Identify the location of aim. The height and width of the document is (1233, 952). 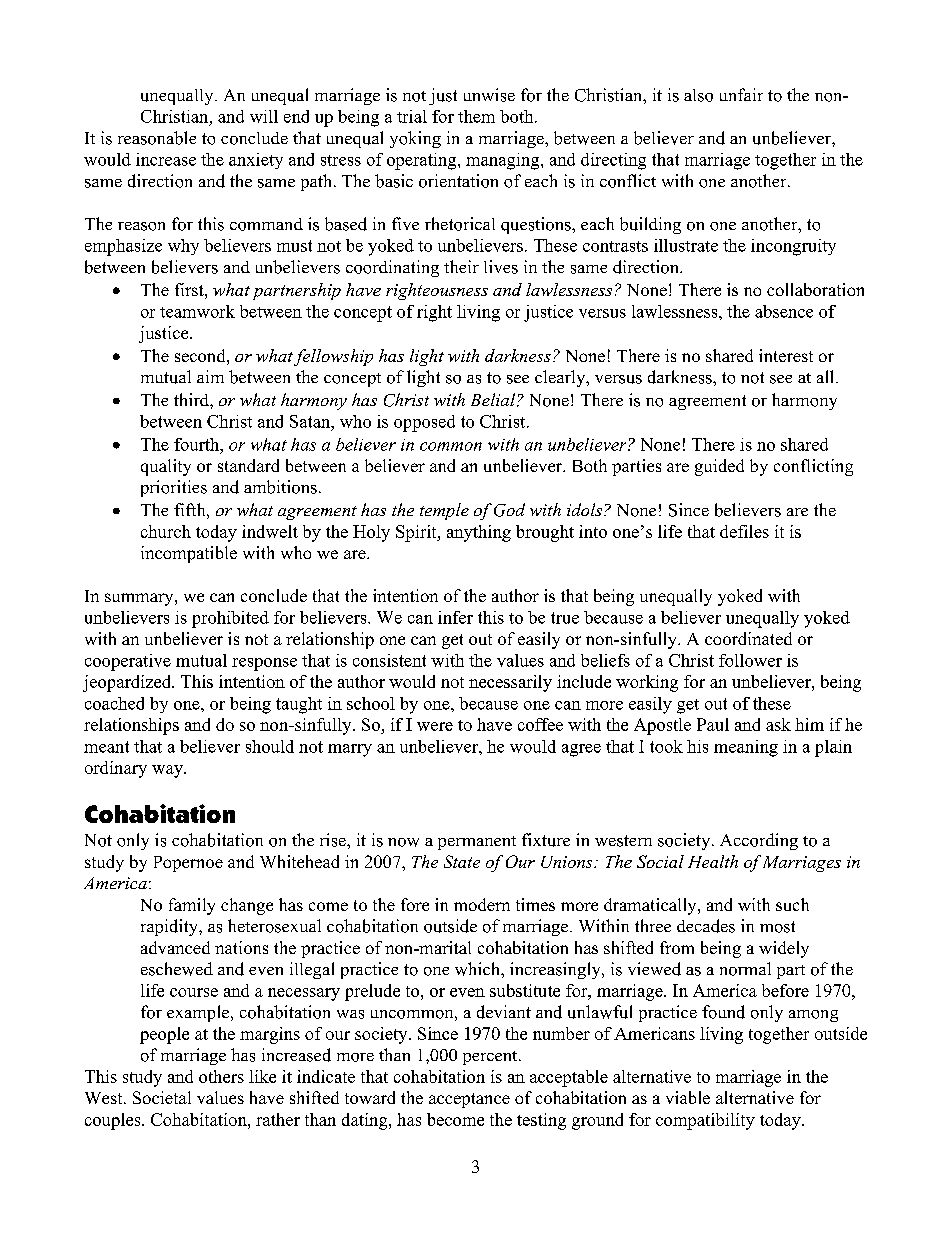
(210, 376).
